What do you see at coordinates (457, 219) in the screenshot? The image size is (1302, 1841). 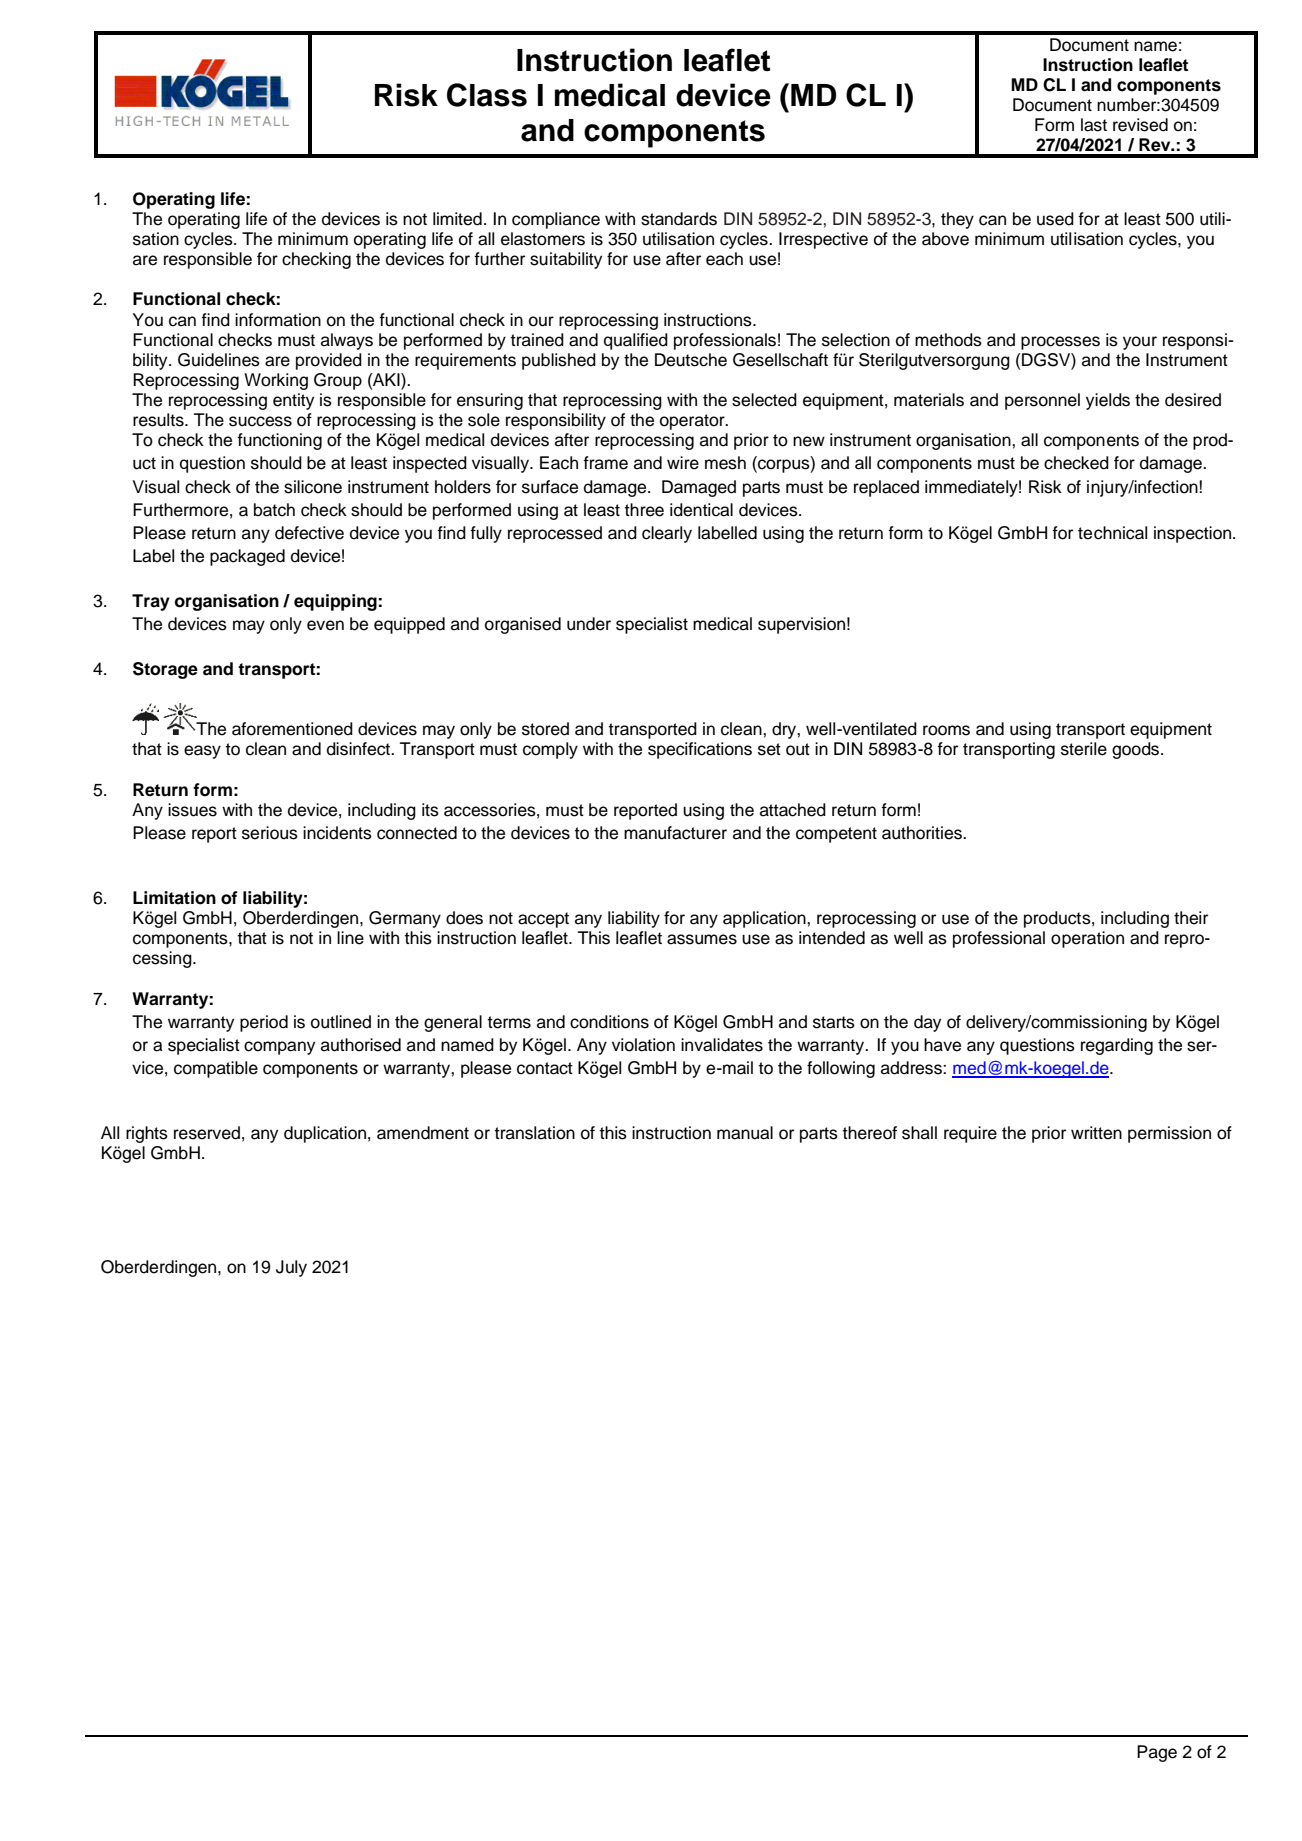 I see `limited` at bounding box center [457, 219].
